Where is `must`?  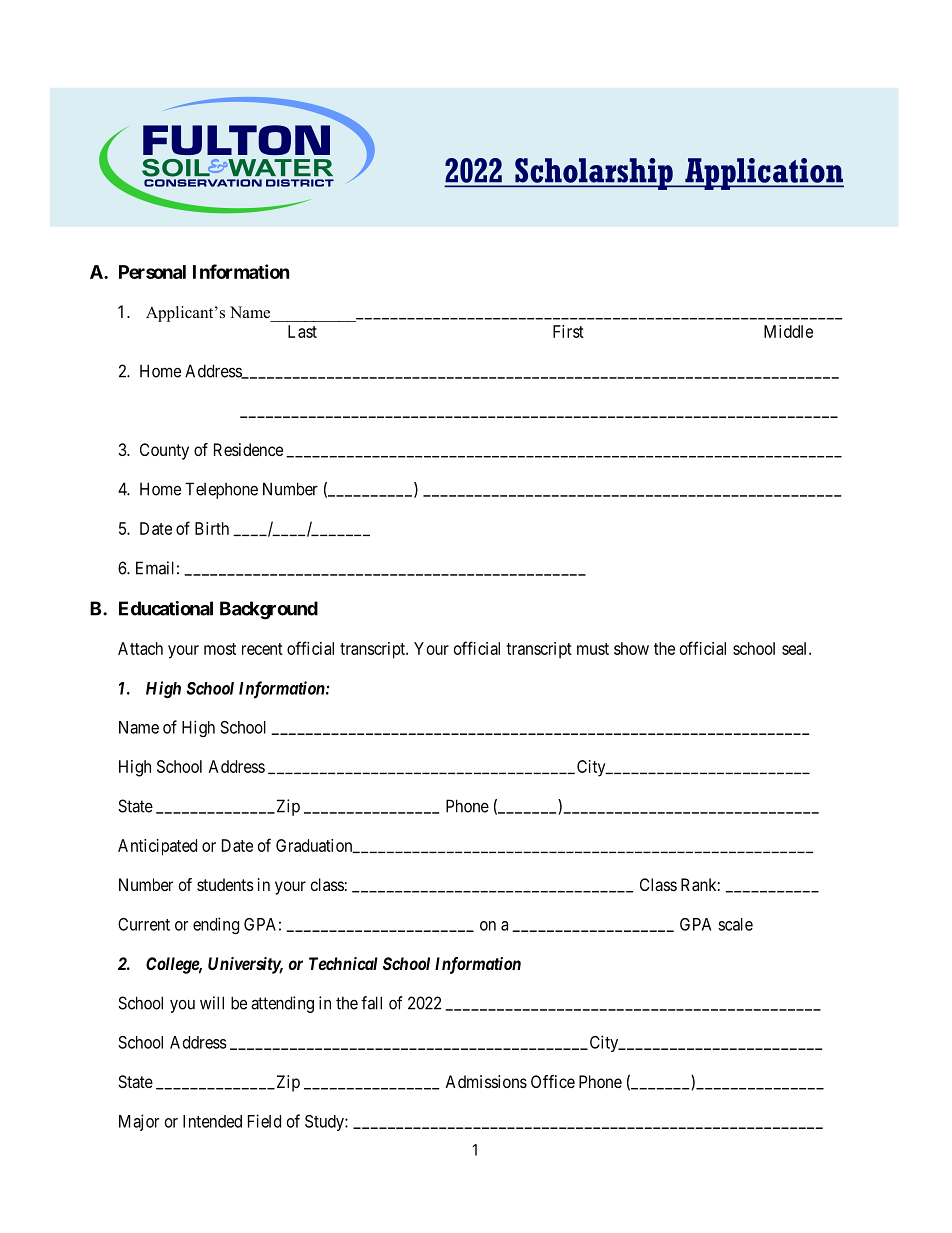 must is located at coordinates (593, 649).
